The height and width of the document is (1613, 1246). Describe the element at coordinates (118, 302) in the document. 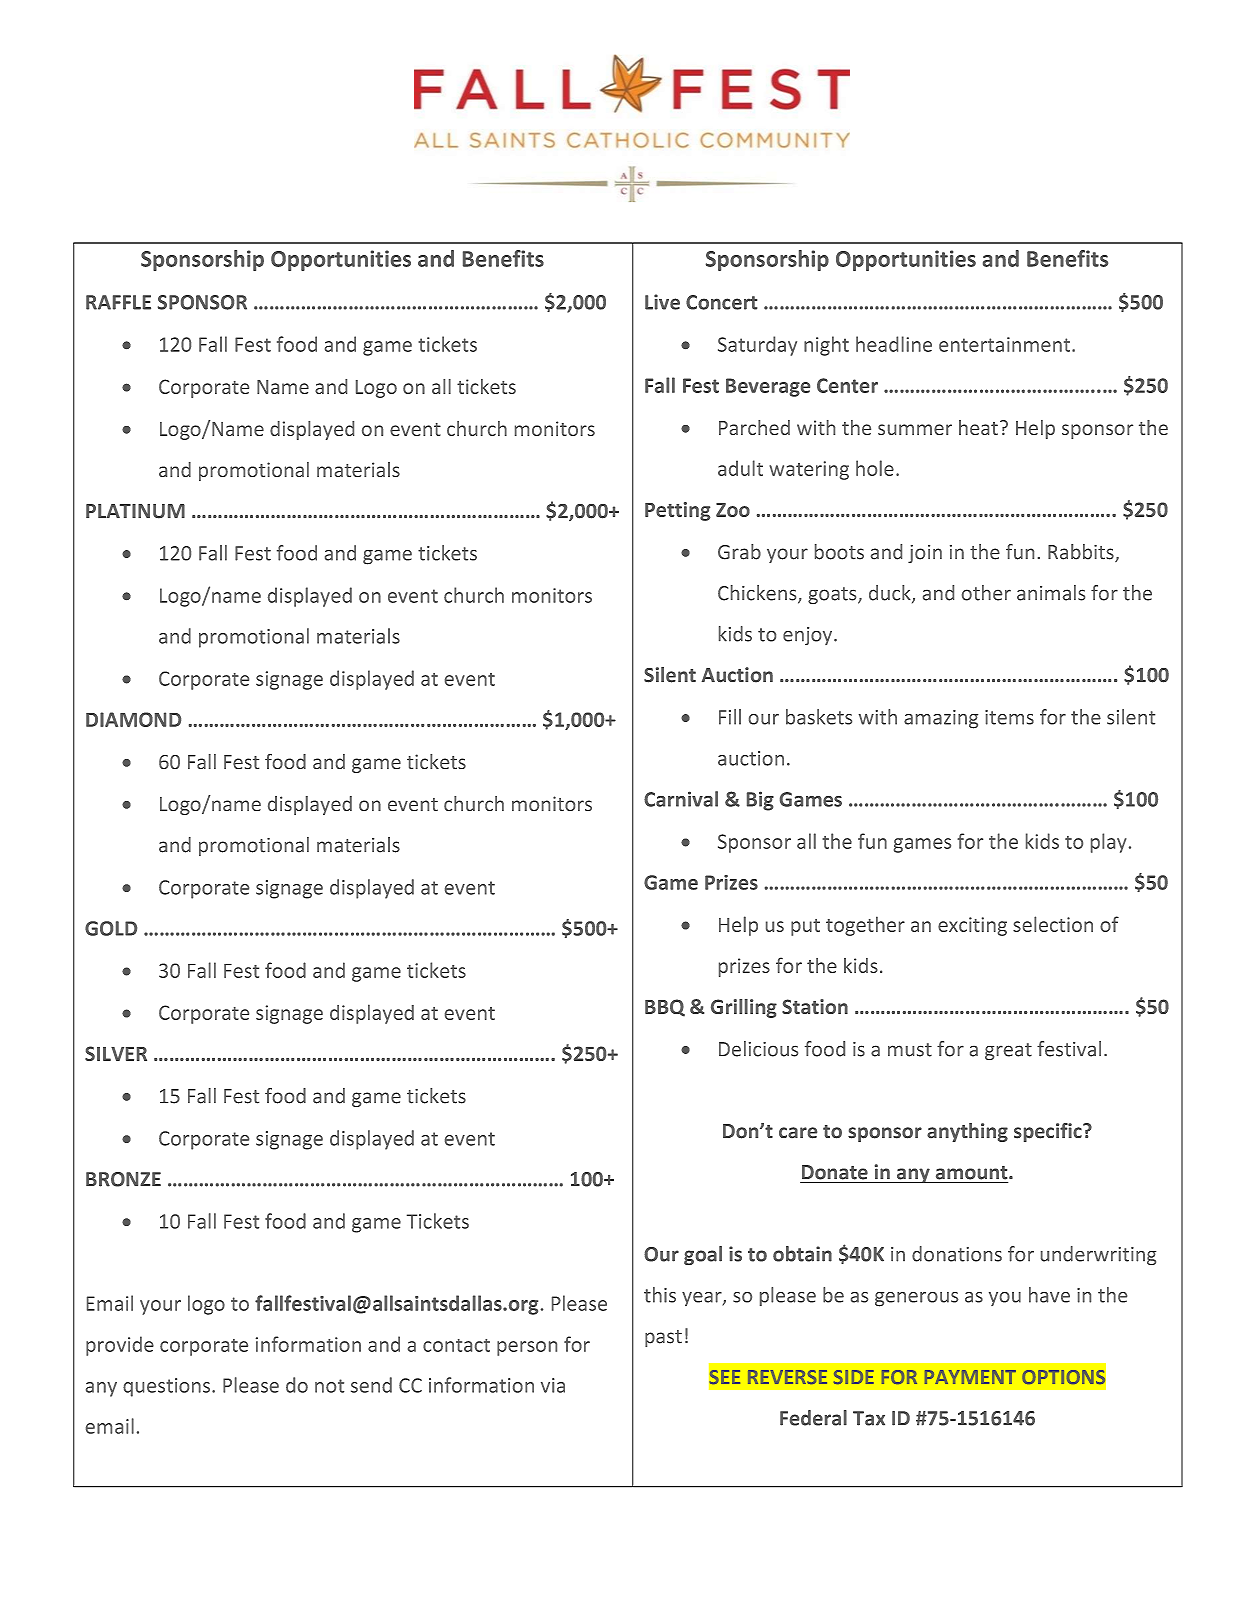

I see `RAFFLE` at that location.
